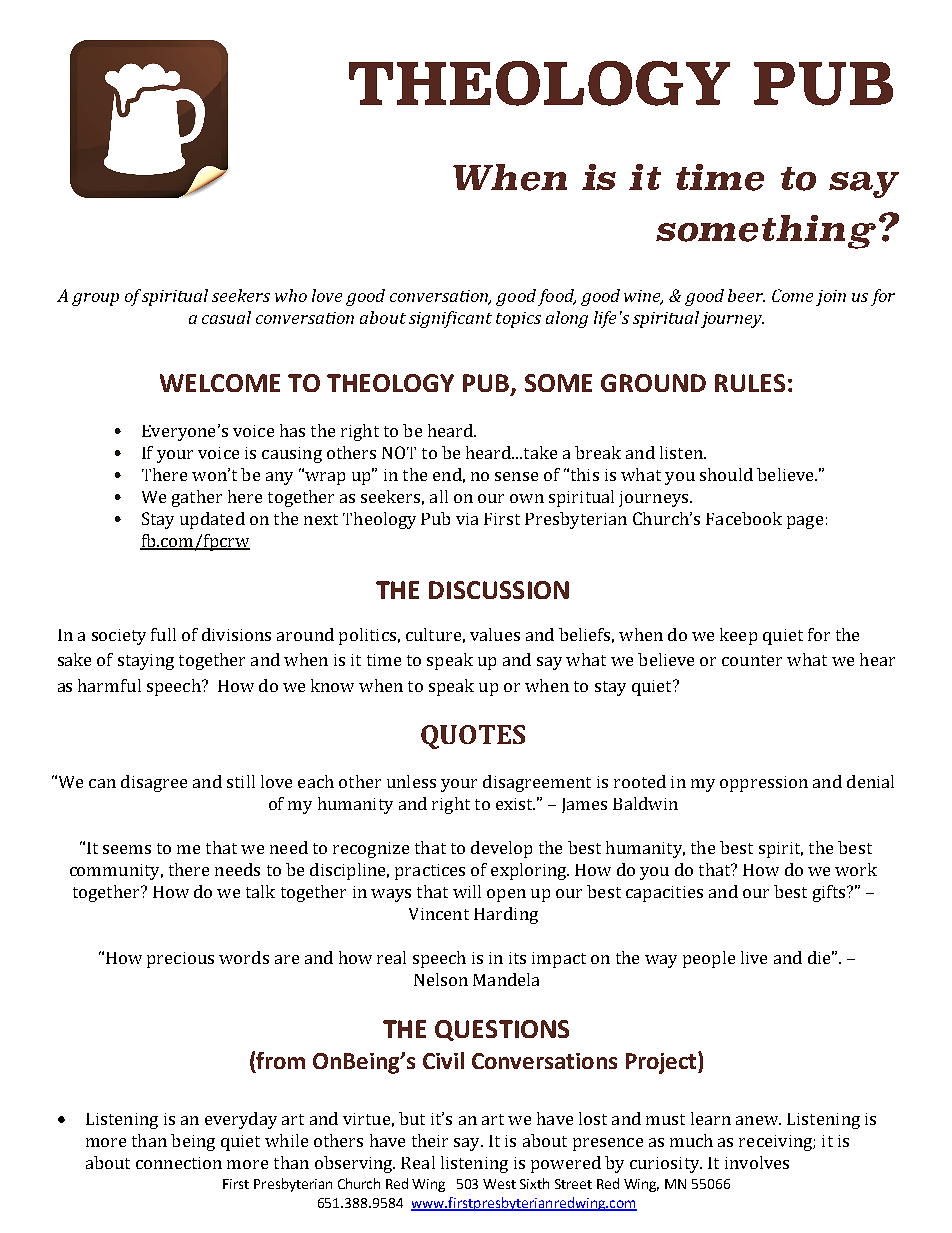 The height and width of the image is (1233, 952). What do you see at coordinates (764, 784) in the image?
I see `oppression` at bounding box center [764, 784].
